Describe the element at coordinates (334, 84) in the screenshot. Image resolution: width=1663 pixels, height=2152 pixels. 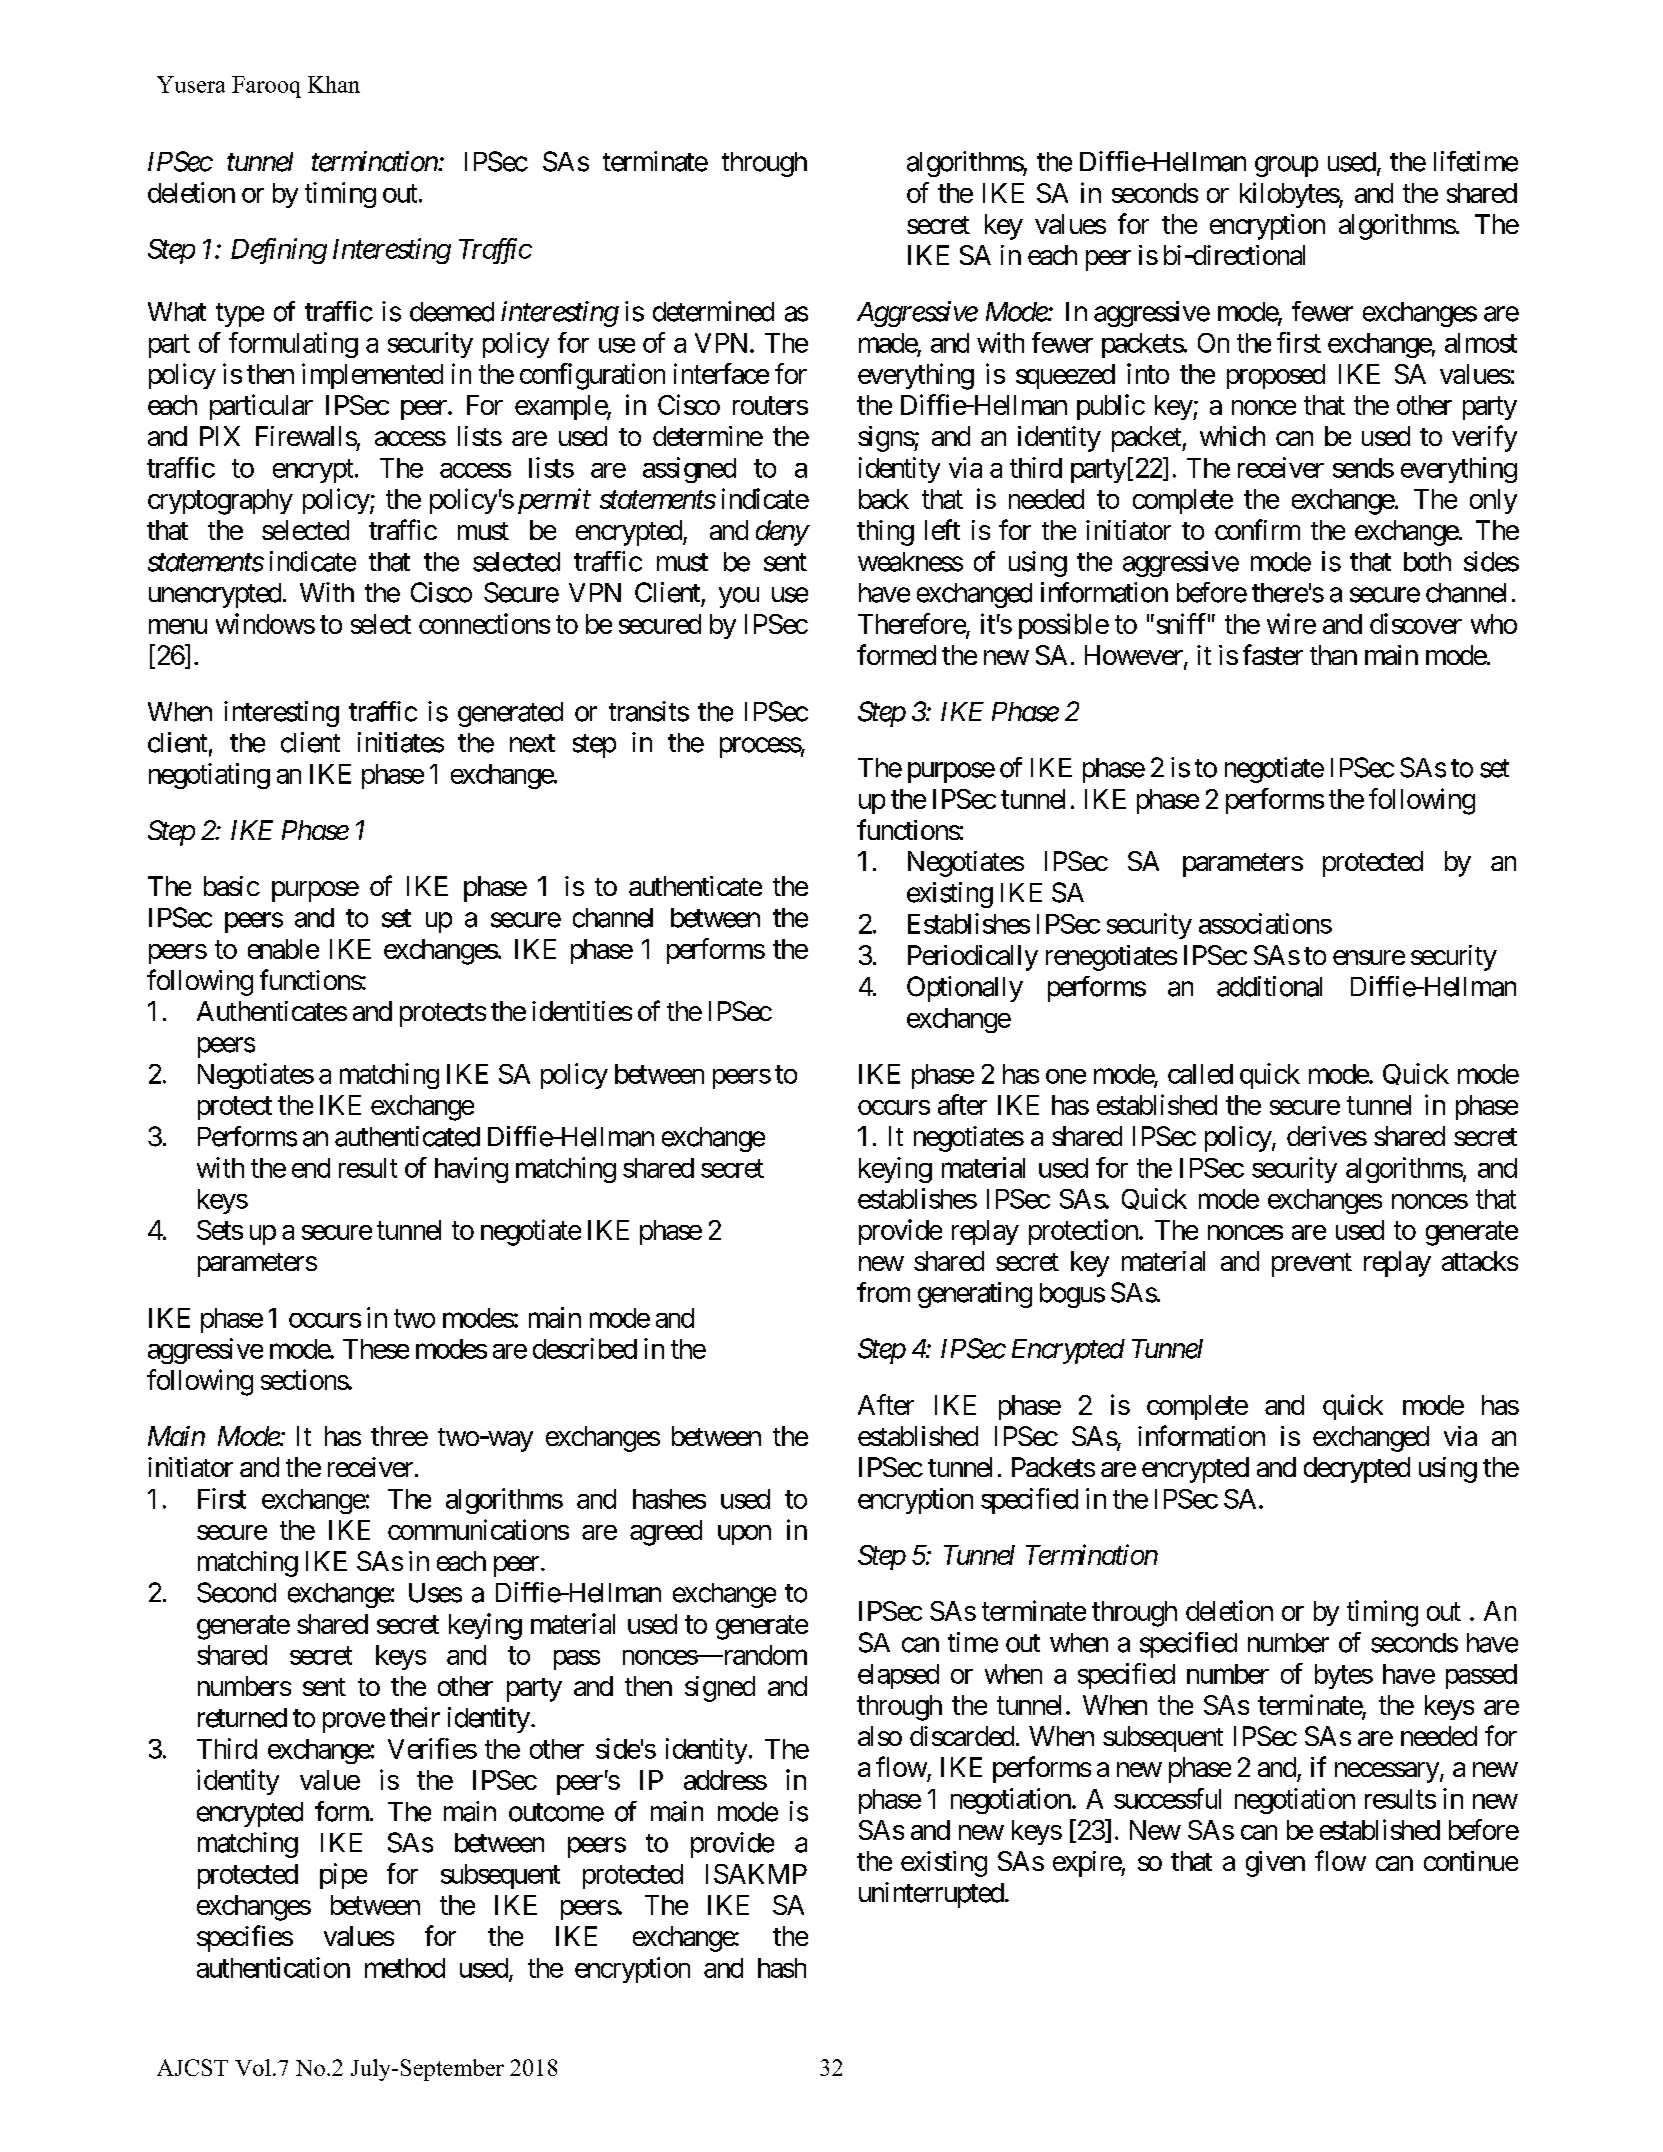
I see `Khan` at that location.
